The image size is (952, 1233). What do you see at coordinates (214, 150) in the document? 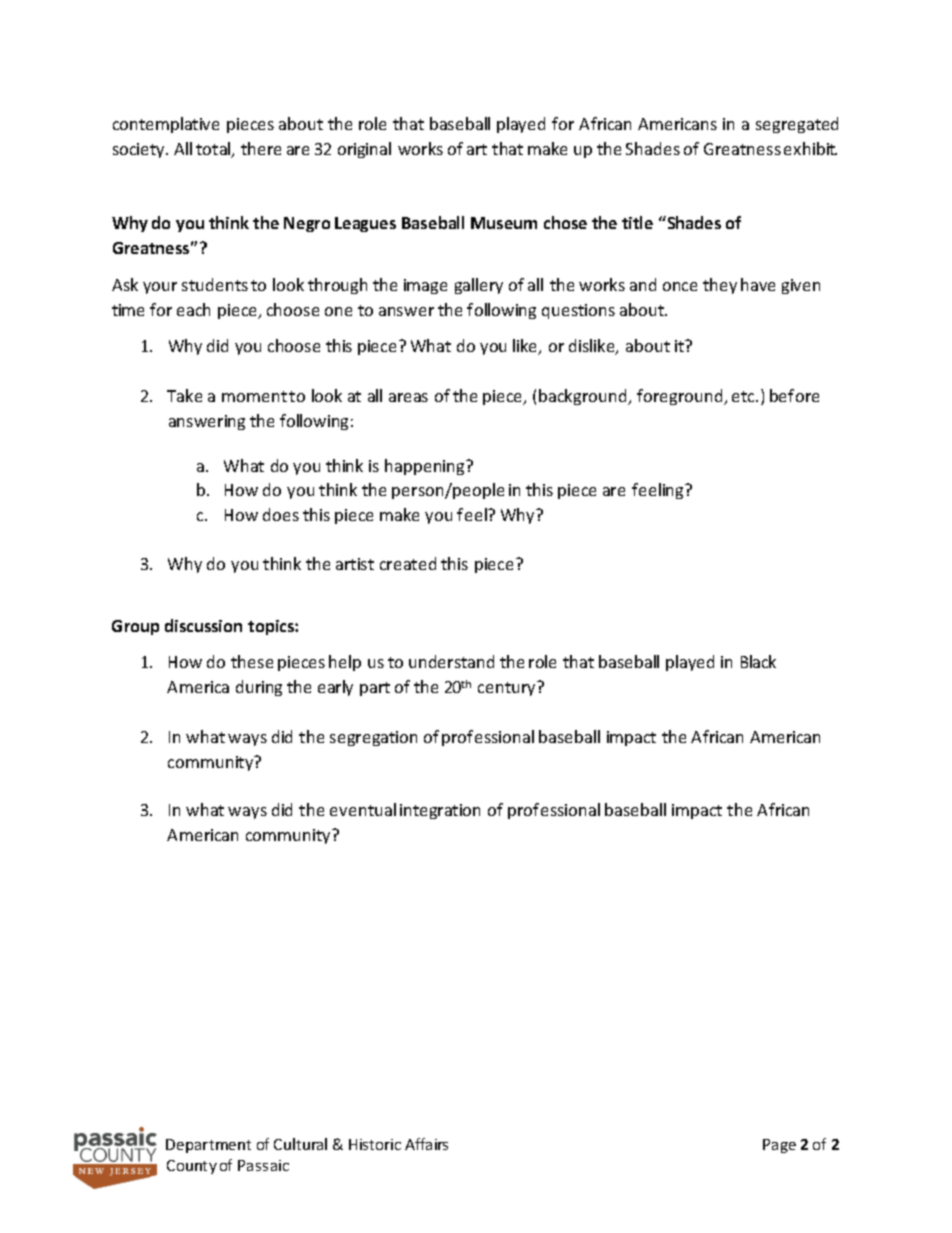
I see `total` at bounding box center [214, 150].
